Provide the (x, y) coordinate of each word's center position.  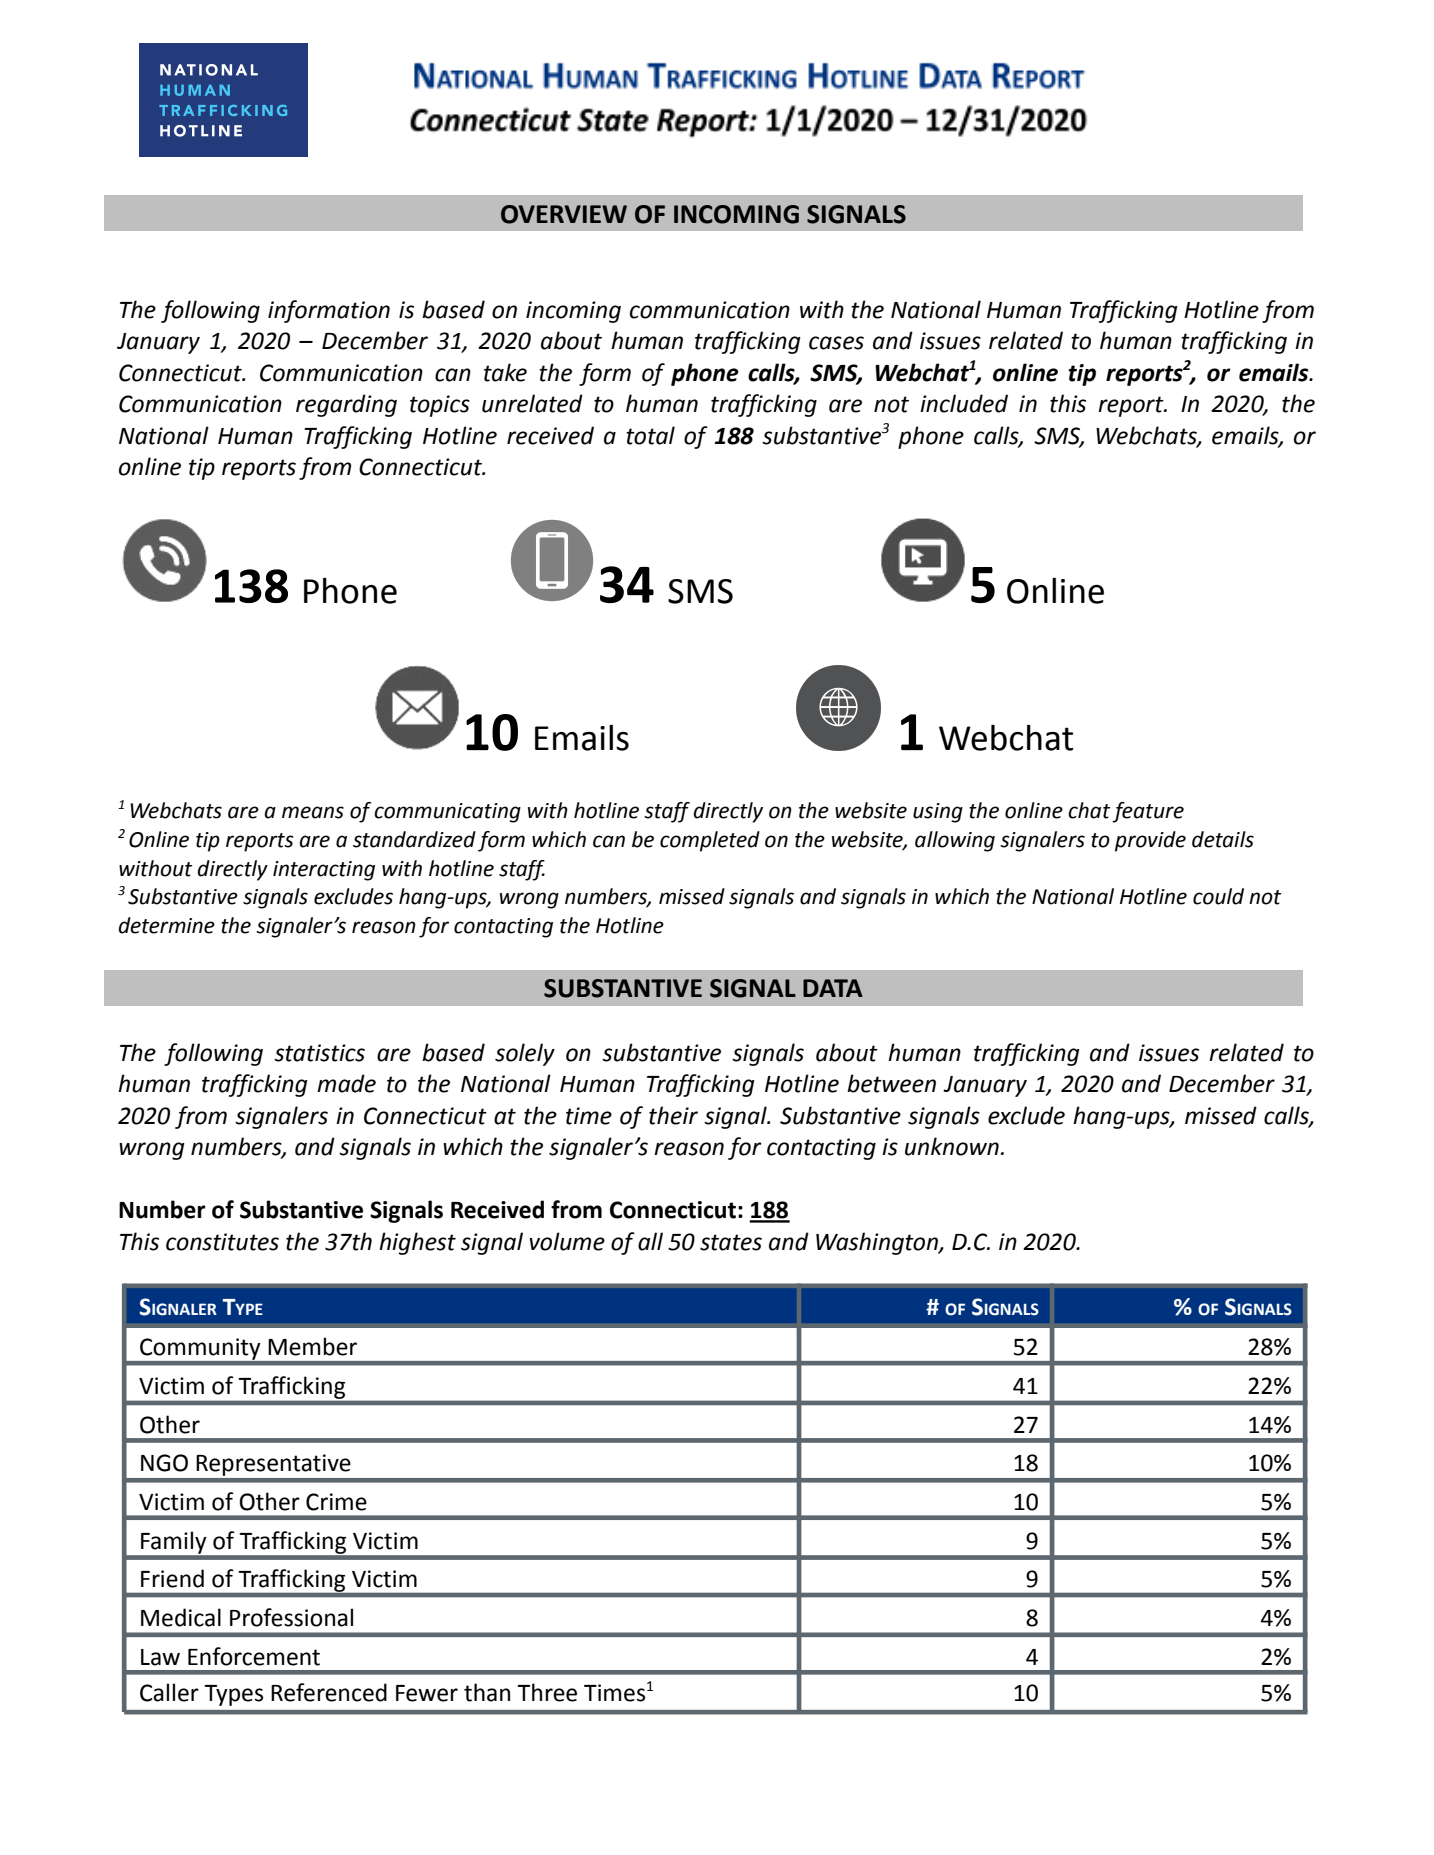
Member (312, 1346)
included (964, 403)
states (731, 1242)
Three (547, 1692)
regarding (346, 405)
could (1218, 896)
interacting (324, 871)
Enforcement (254, 1656)
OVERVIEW (564, 214)
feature (1148, 812)
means (313, 812)
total (650, 435)
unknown (952, 1146)
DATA (833, 988)
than (487, 1692)
